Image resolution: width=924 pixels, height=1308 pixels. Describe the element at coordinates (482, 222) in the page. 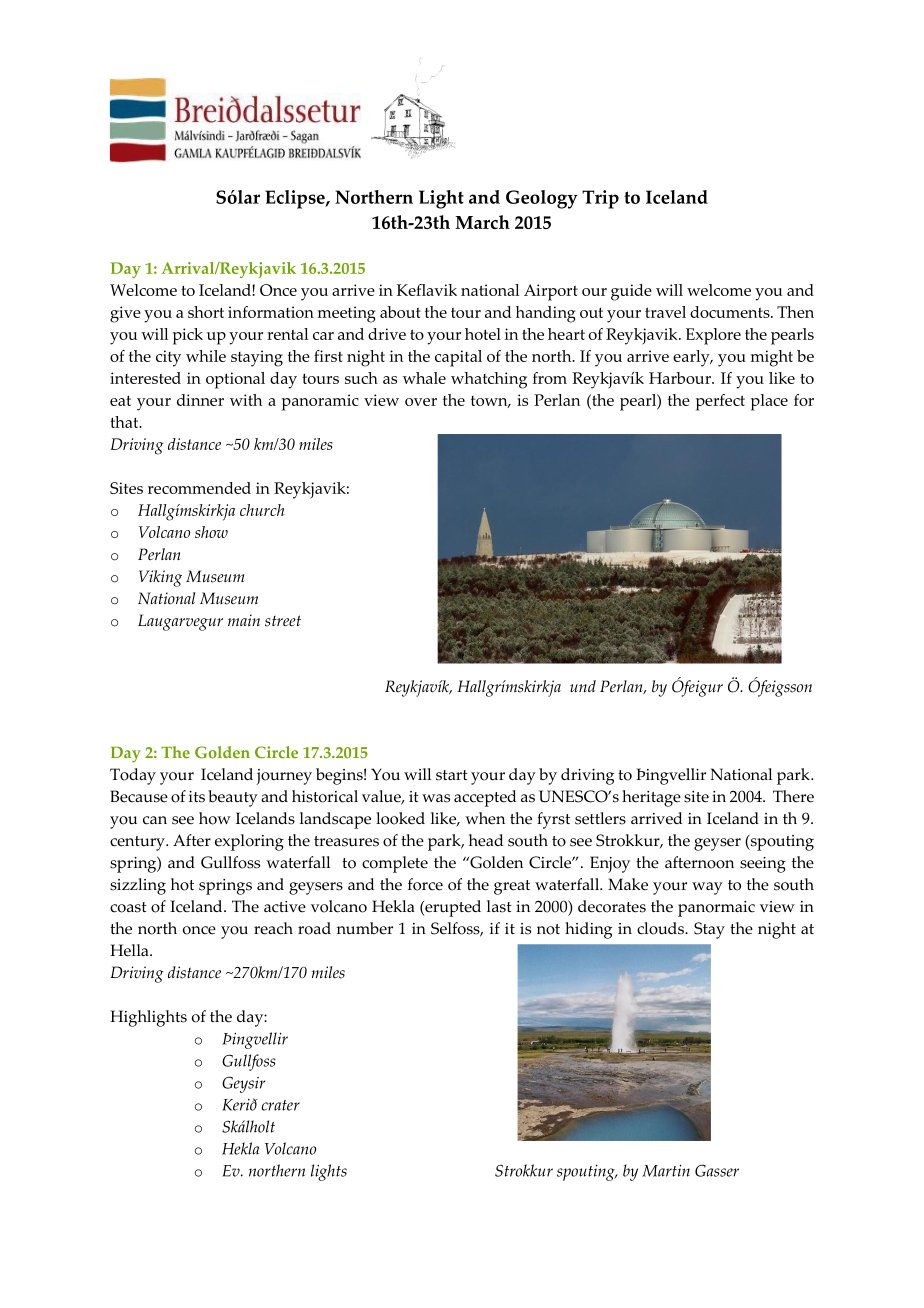

I see `March` at that location.
